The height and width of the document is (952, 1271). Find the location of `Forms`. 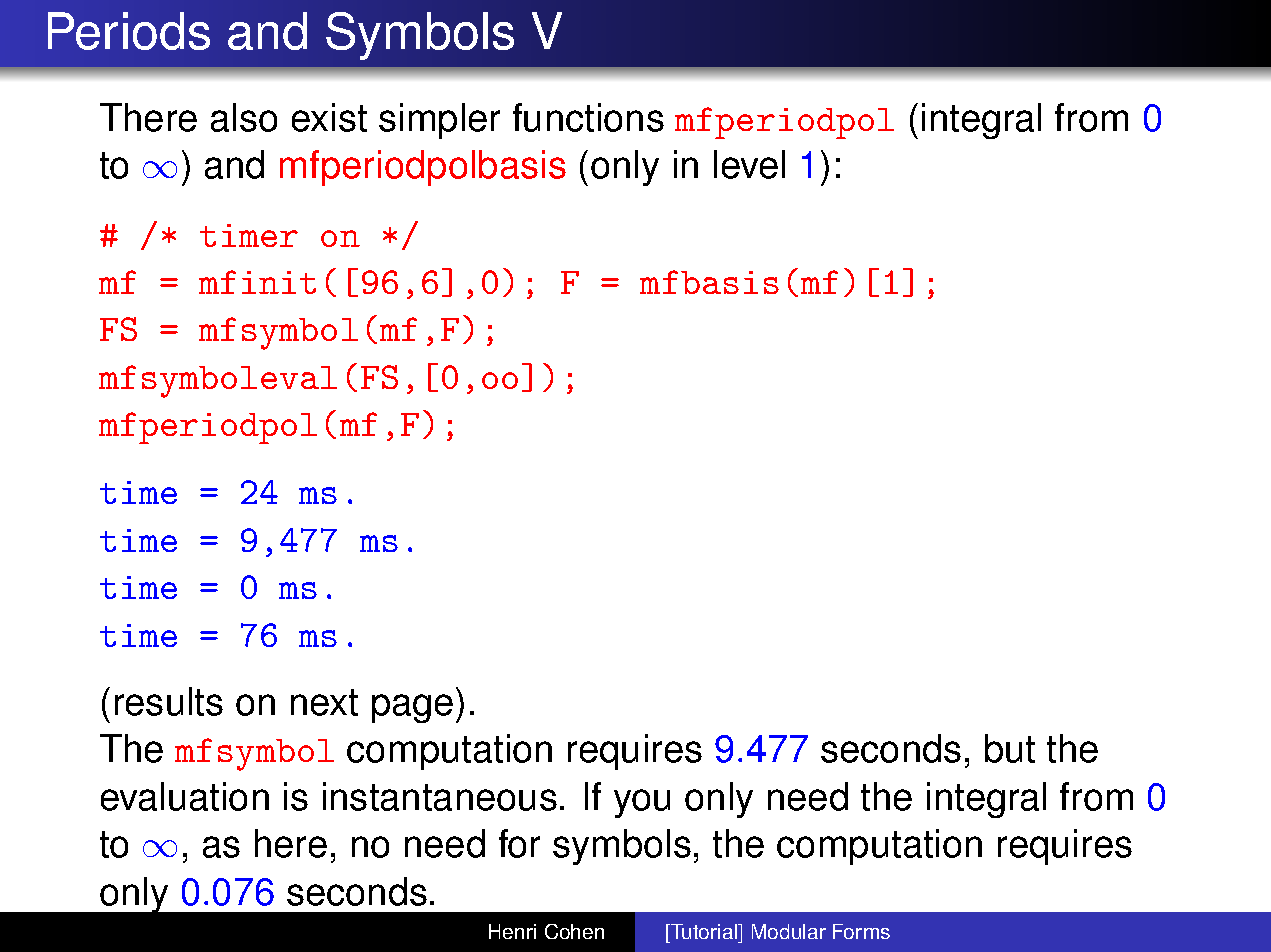

Forms is located at coordinates (861, 931).
